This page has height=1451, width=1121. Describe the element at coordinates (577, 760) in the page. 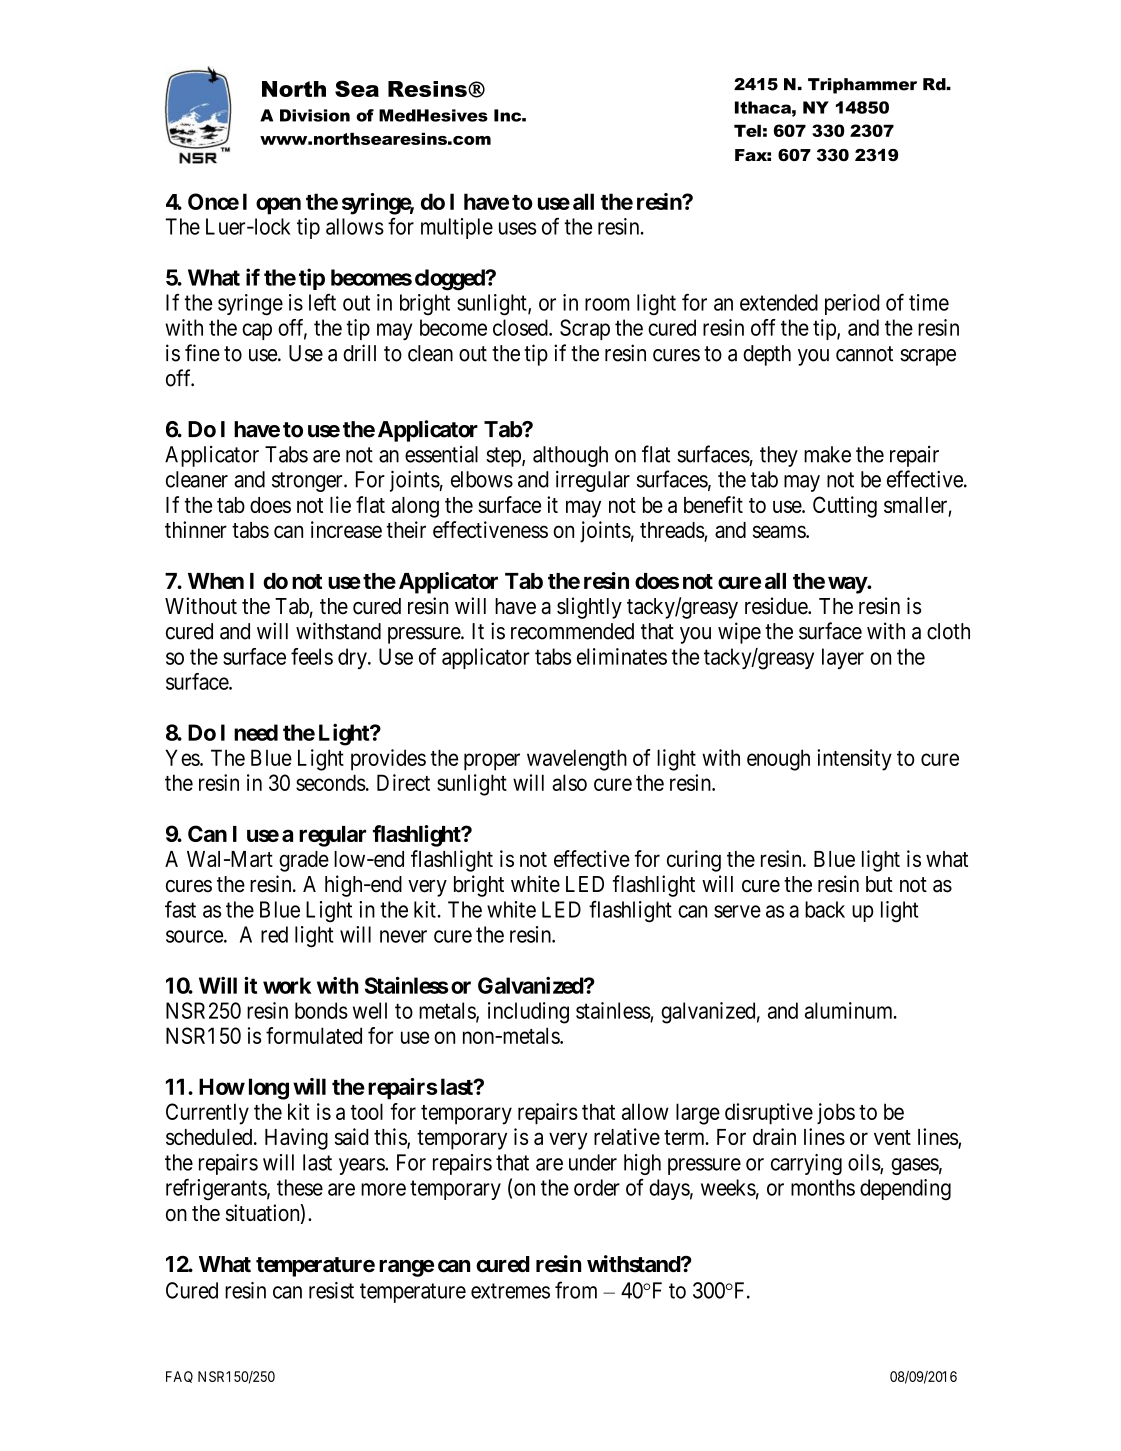

I see `wavelength` at that location.
